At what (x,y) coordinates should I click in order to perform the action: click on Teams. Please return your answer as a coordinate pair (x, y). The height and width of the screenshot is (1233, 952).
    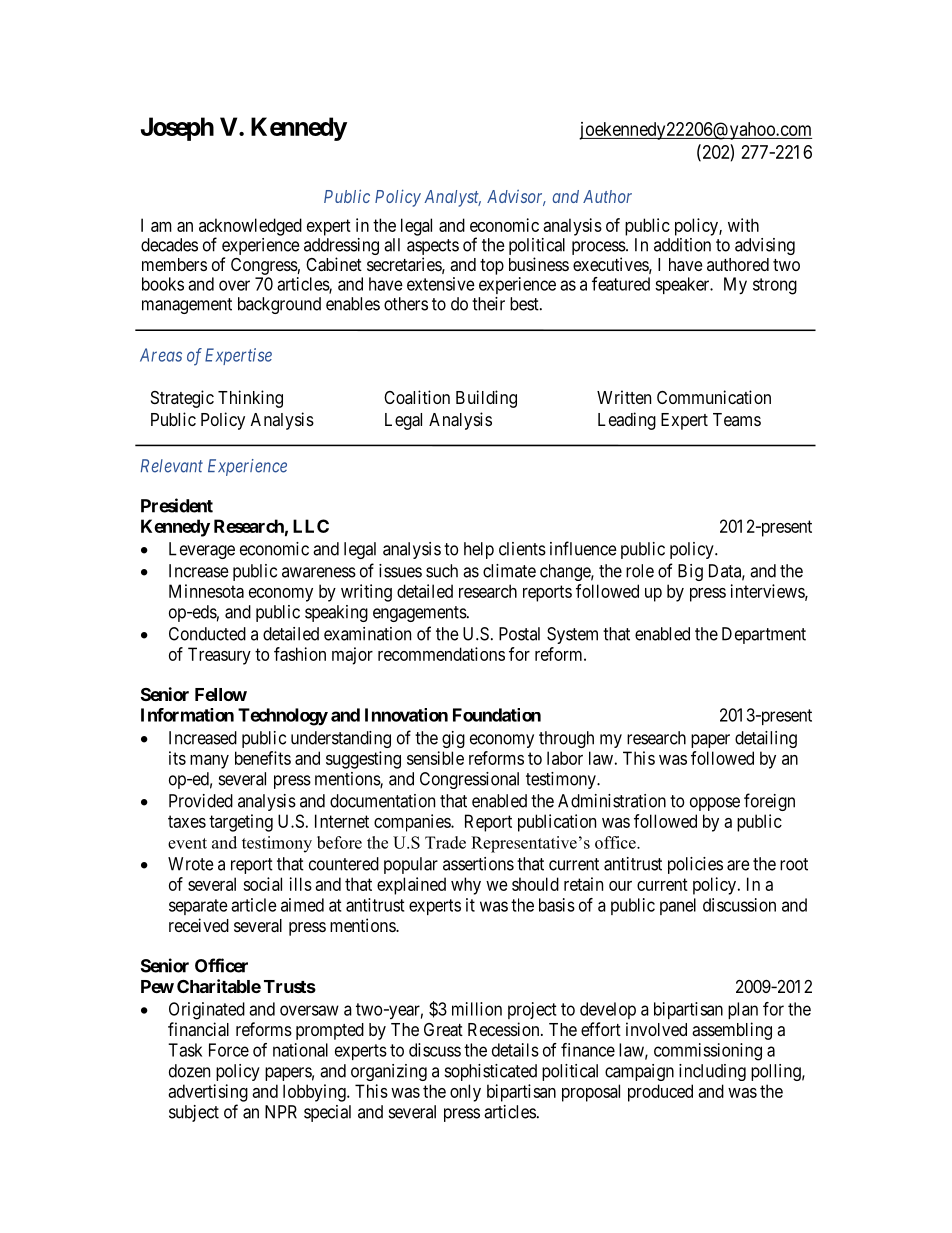
    Looking at the image, I should click on (737, 419).
